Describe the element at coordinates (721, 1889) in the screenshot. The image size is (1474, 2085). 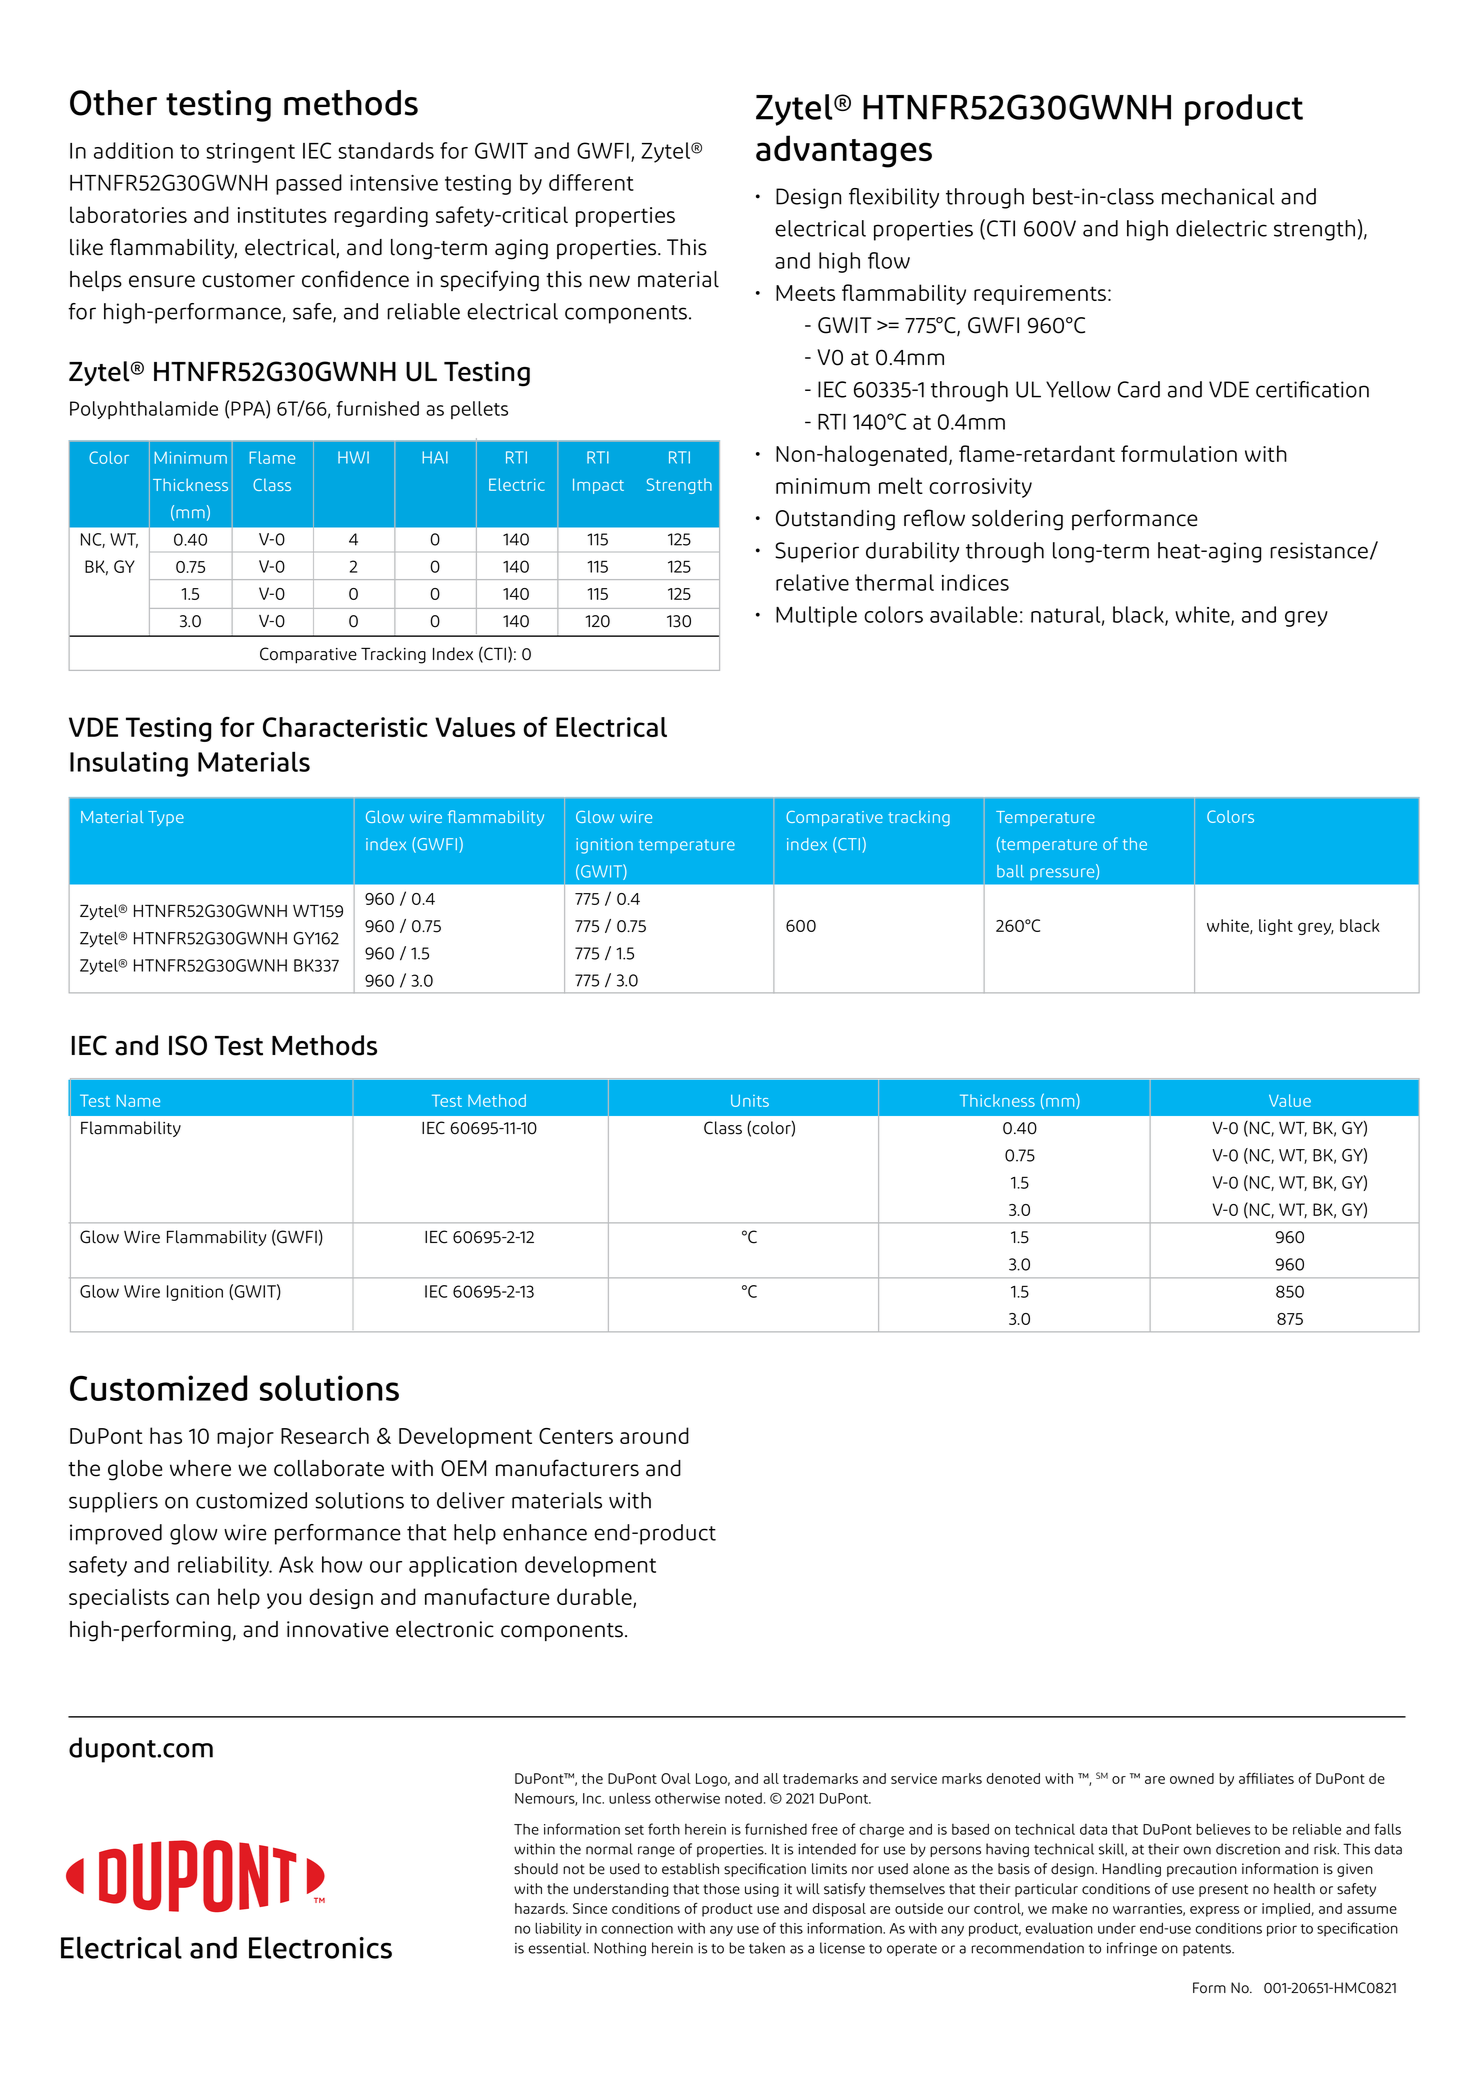
I see `those` at that location.
